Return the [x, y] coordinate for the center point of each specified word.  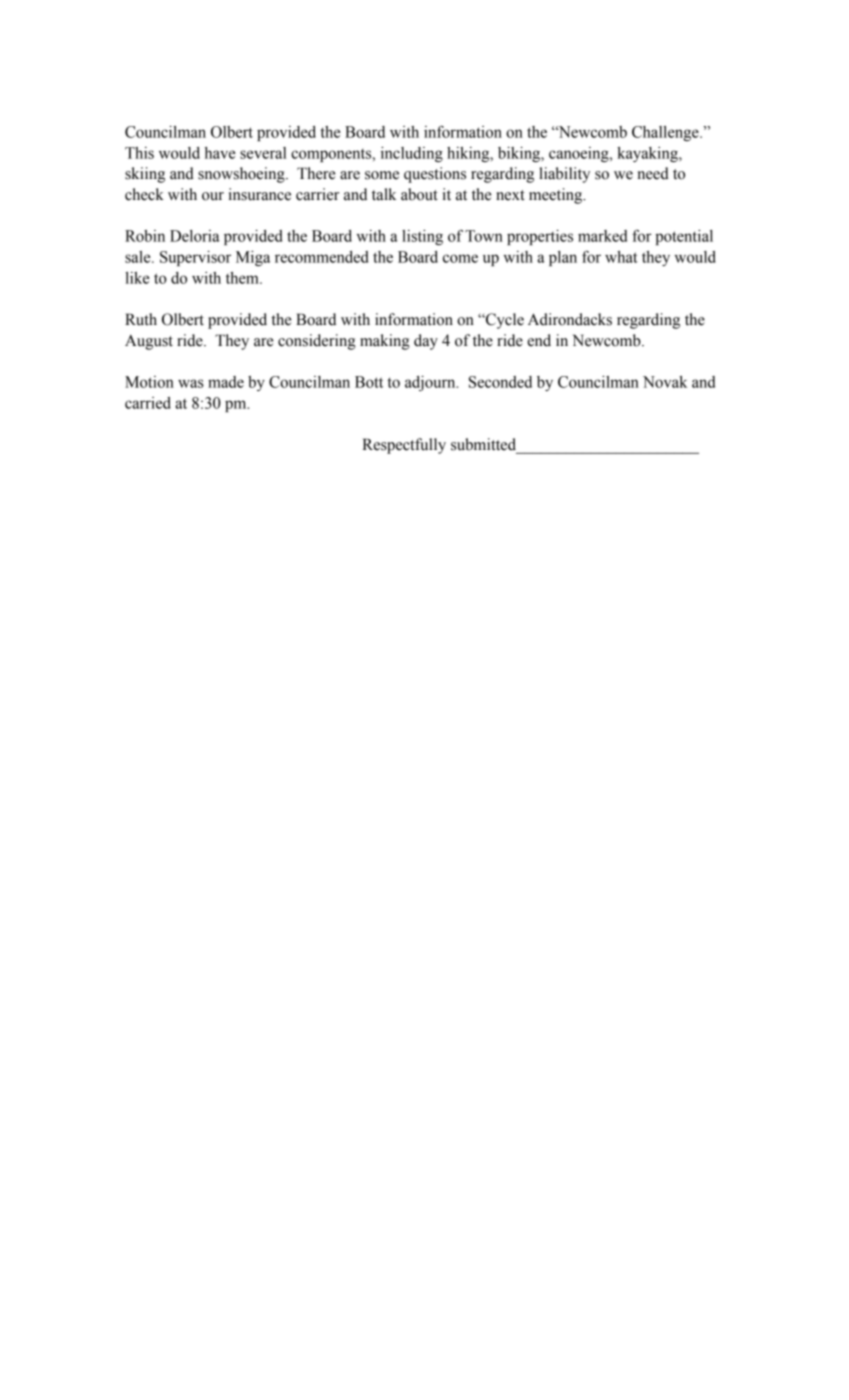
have [220, 153]
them [243, 278]
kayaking [648, 154]
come [460, 258]
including [412, 154]
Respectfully [404, 446]
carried [148, 403]
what [621, 257]
